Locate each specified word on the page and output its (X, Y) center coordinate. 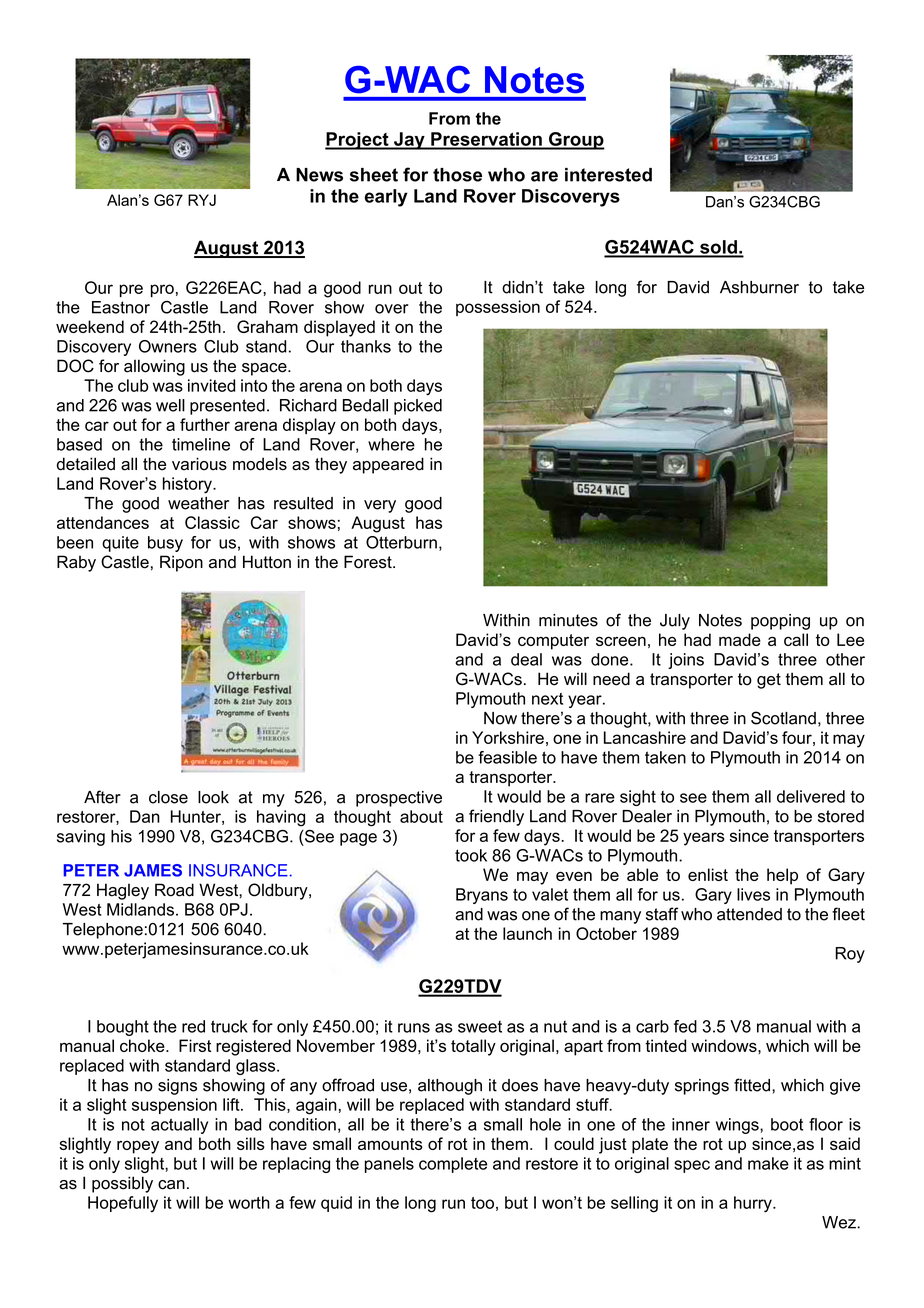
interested (608, 175)
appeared (388, 465)
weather (198, 503)
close (168, 797)
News (319, 175)
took (471, 855)
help (782, 876)
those (457, 175)
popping (780, 622)
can (171, 1185)
